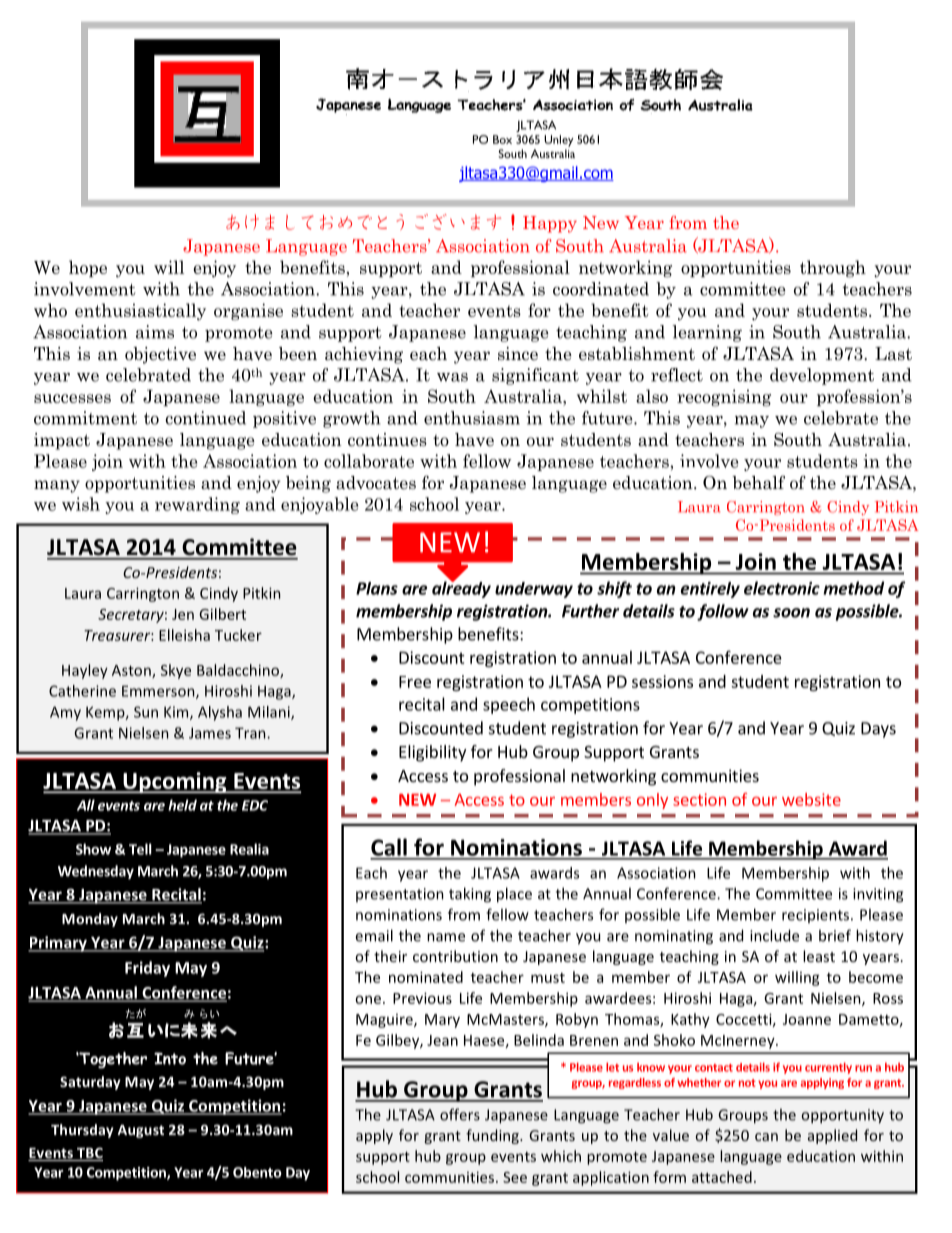  I want to click on contribution, so click(455, 956).
